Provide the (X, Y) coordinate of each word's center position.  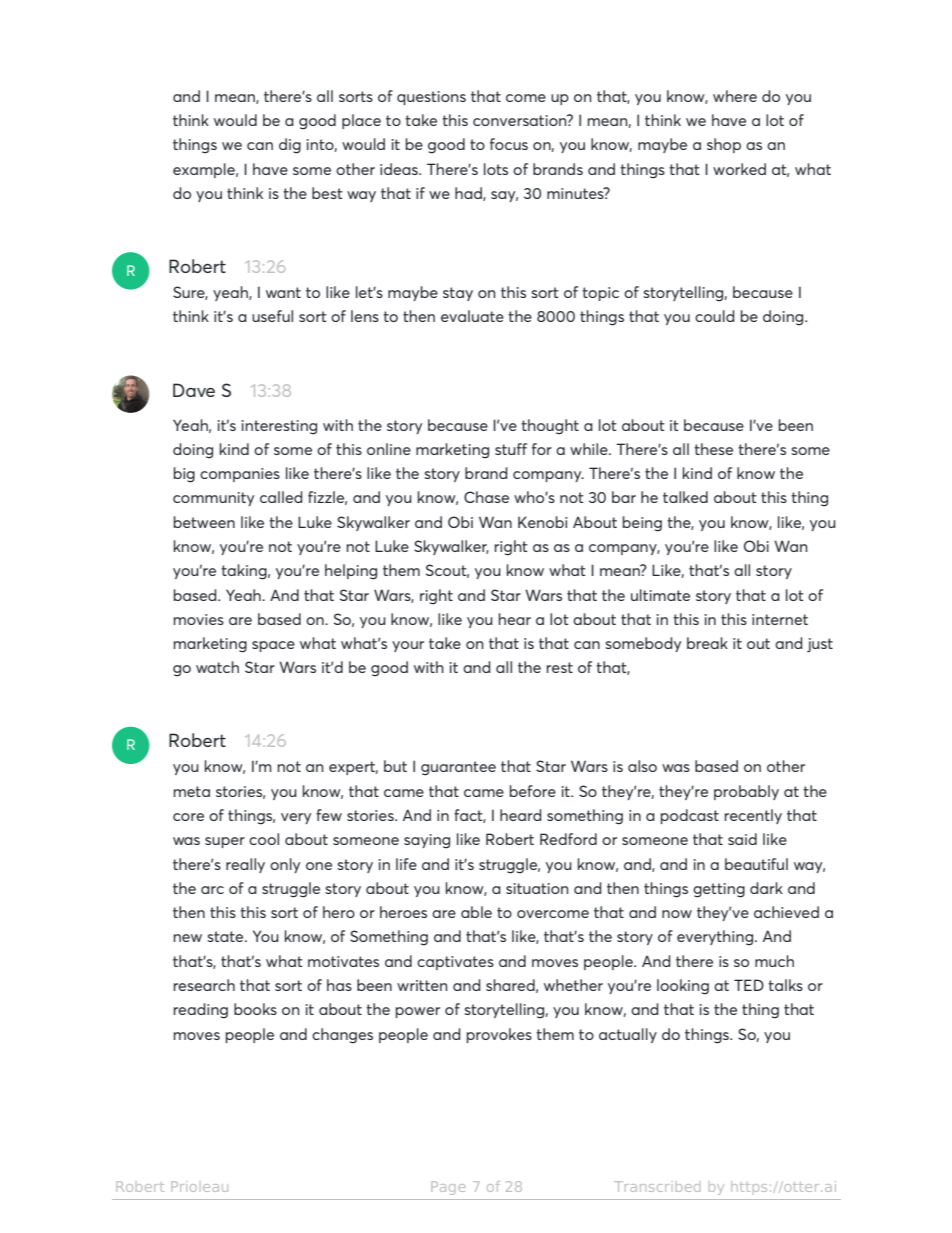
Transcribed (657, 1186)
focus (509, 144)
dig (290, 146)
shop (724, 145)
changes (342, 1036)
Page (448, 1188)
